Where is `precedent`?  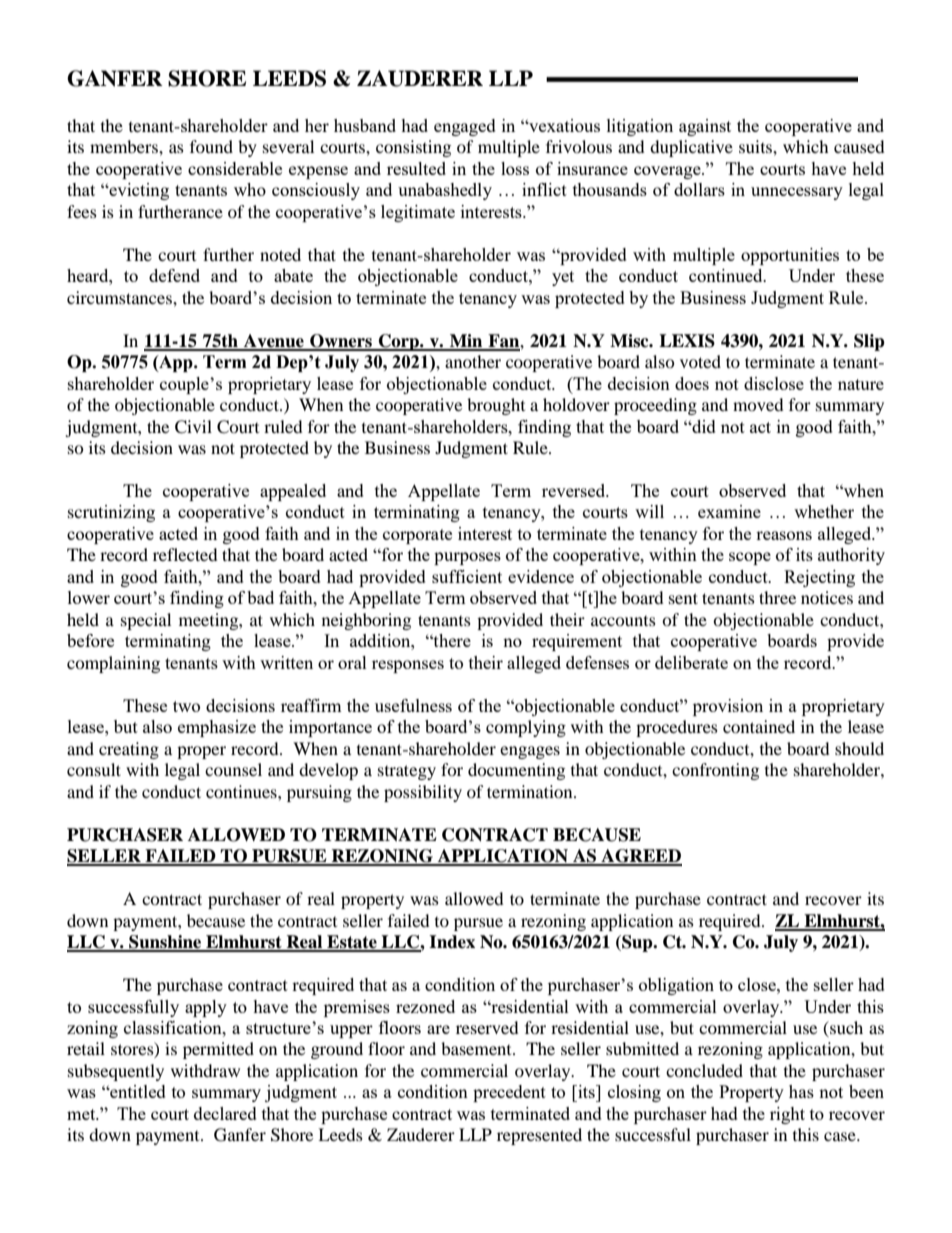 precedent is located at coordinates (509, 1093).
